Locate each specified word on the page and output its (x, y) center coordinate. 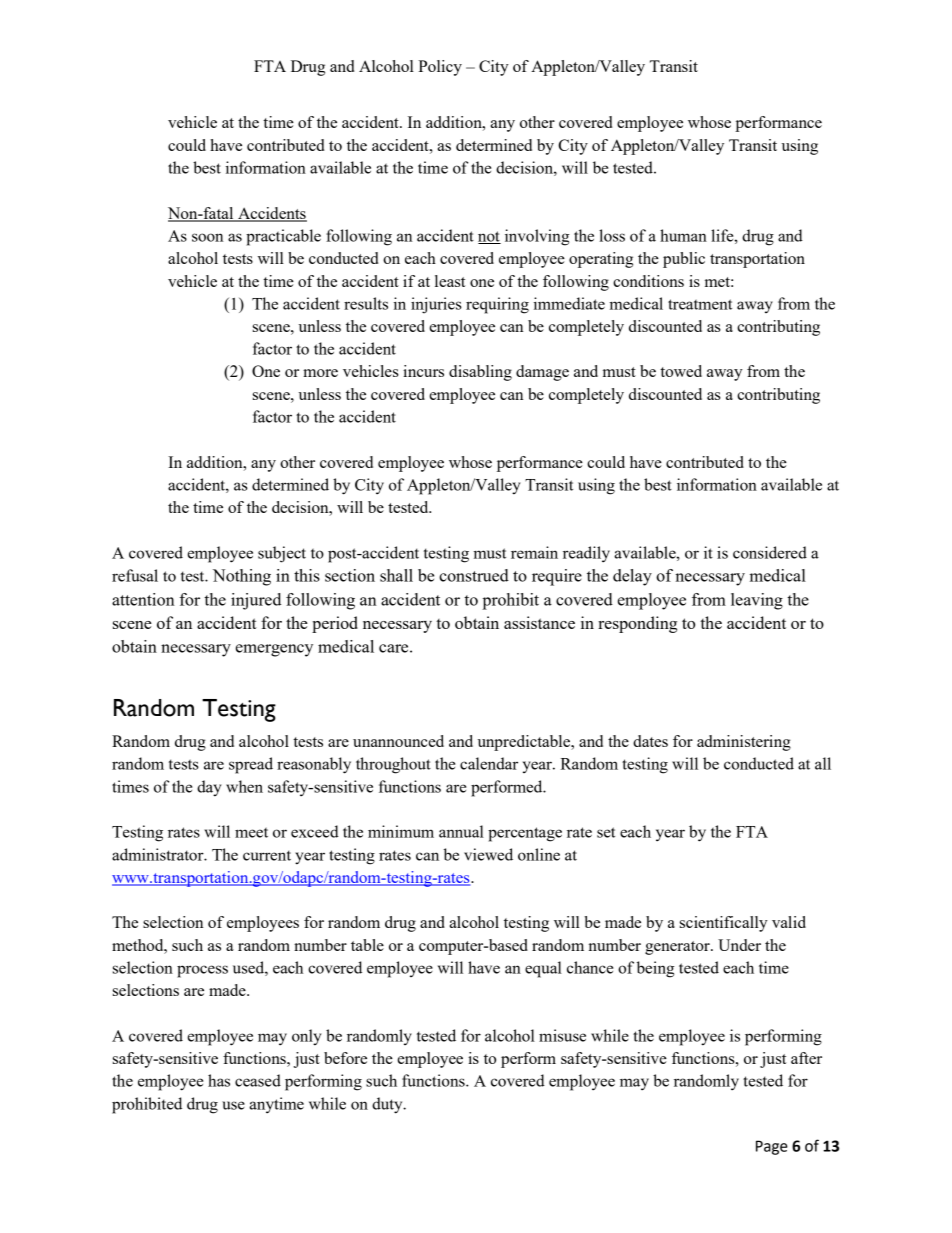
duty (388, 1105)
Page (772, 1147)
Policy (440, 68)
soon (207, 237)
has (219, 1080)
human (683, 235)
